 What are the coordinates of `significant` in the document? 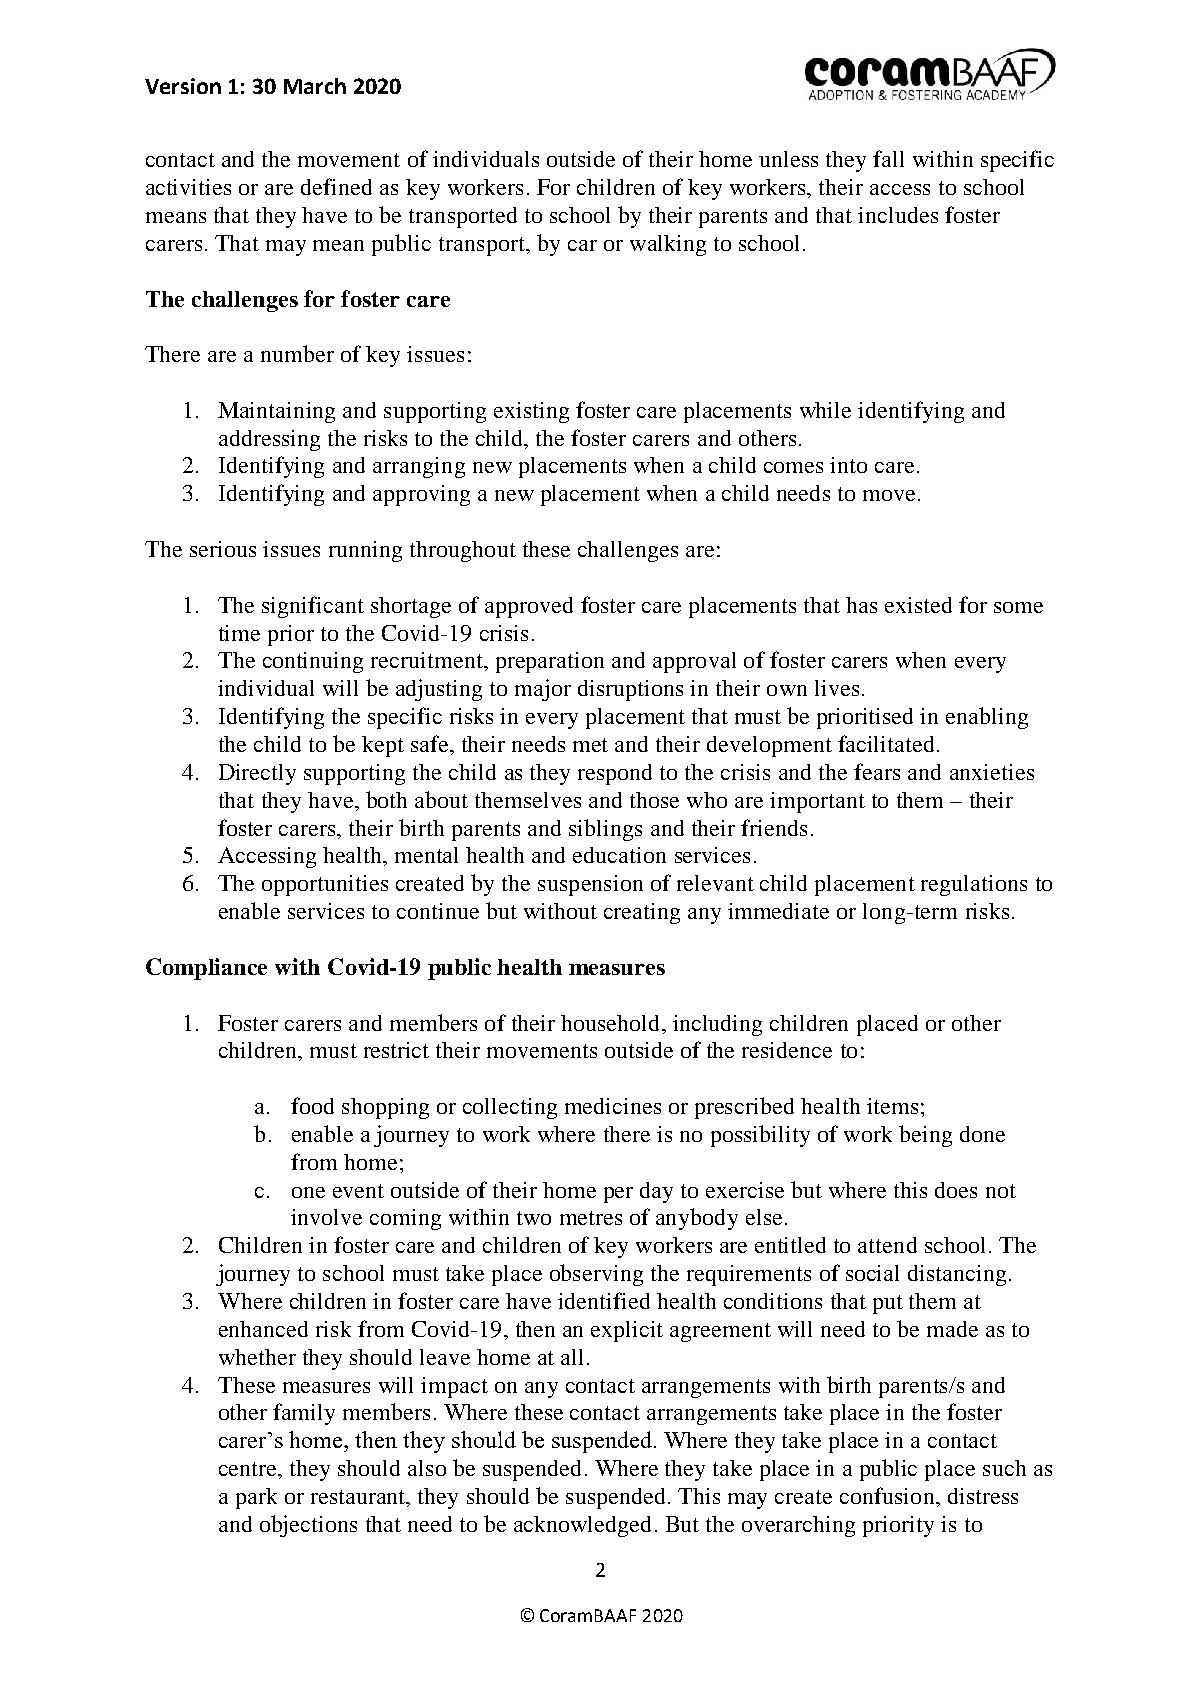 It's located at (313, 607).
